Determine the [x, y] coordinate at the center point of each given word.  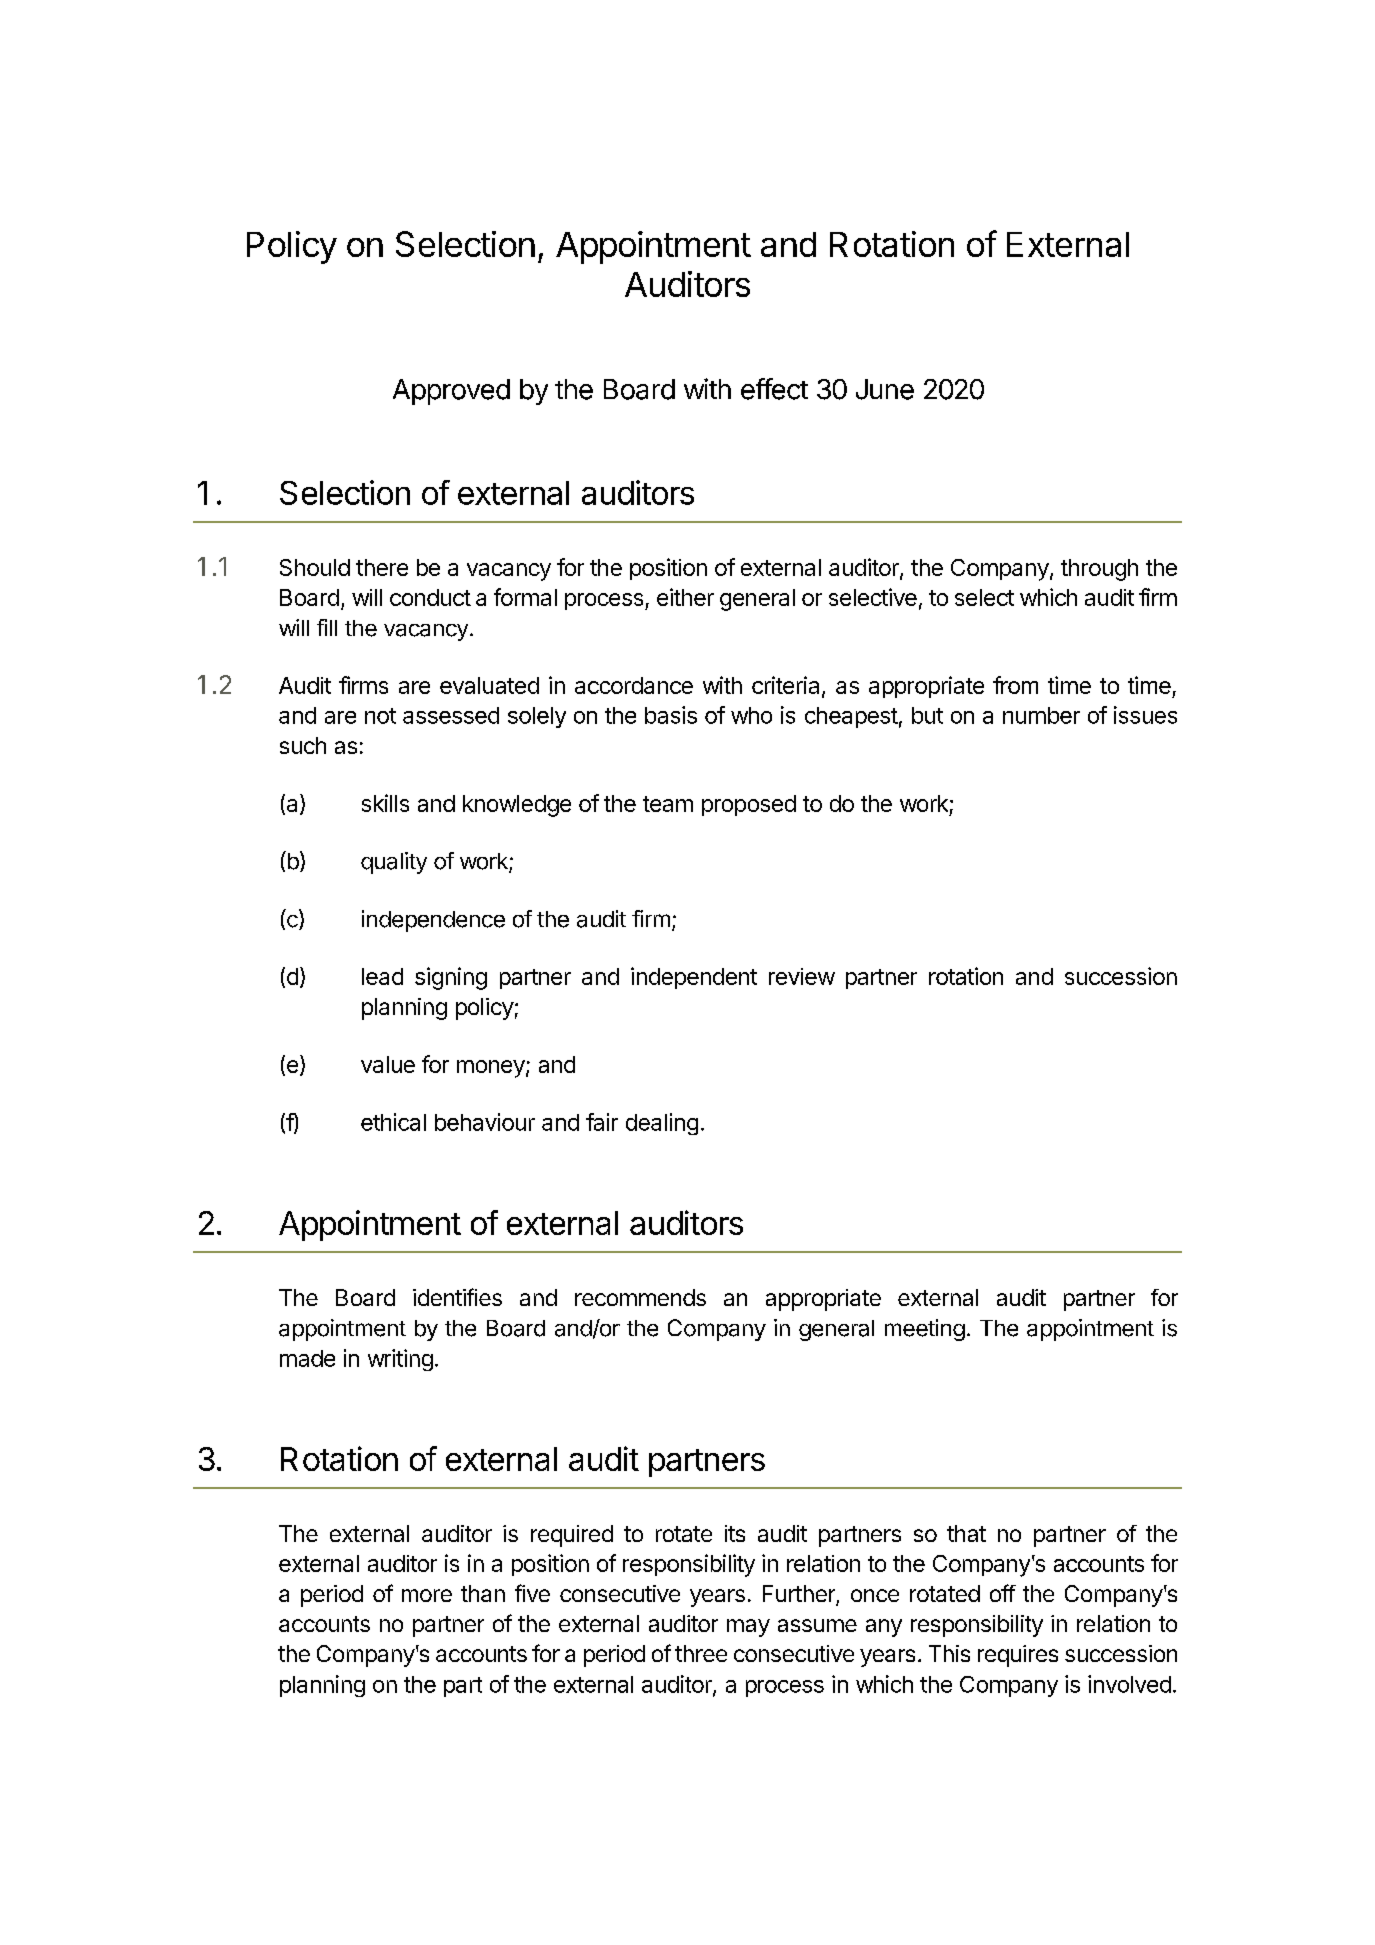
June [885, 389]
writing [400, 1360]
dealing [662, 1124]
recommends [640, 1297]
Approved [451, 392]
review [802, 976]
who [751, 715]
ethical [393, 1122]
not [380, 716]
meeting [925, 1330]
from [1015, 685]
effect [774, 389]
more [427, 1595]
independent [694, 978]
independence [433, 921]
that [966, 1533]
